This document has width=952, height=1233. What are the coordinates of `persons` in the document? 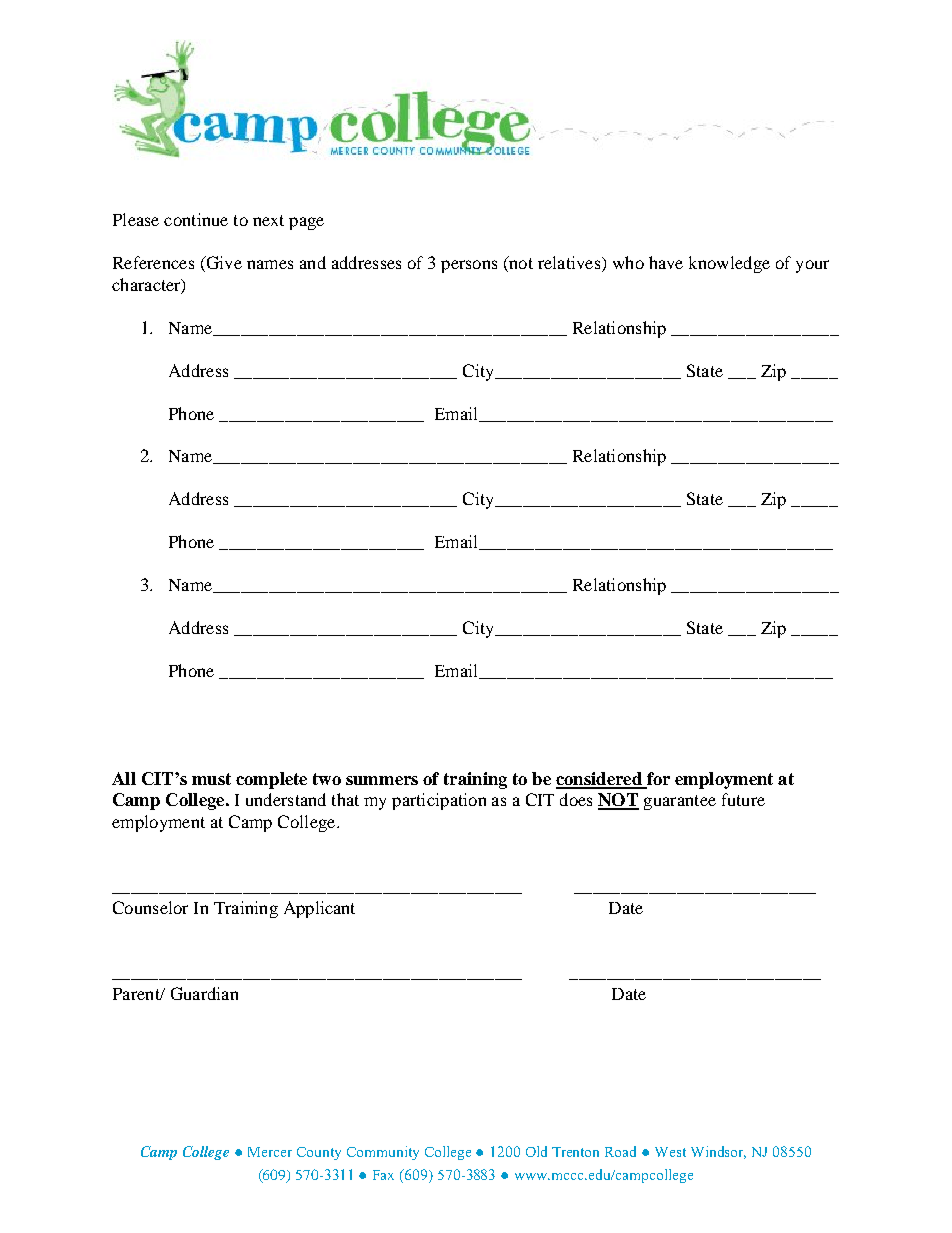 It's located at (469, 266).
